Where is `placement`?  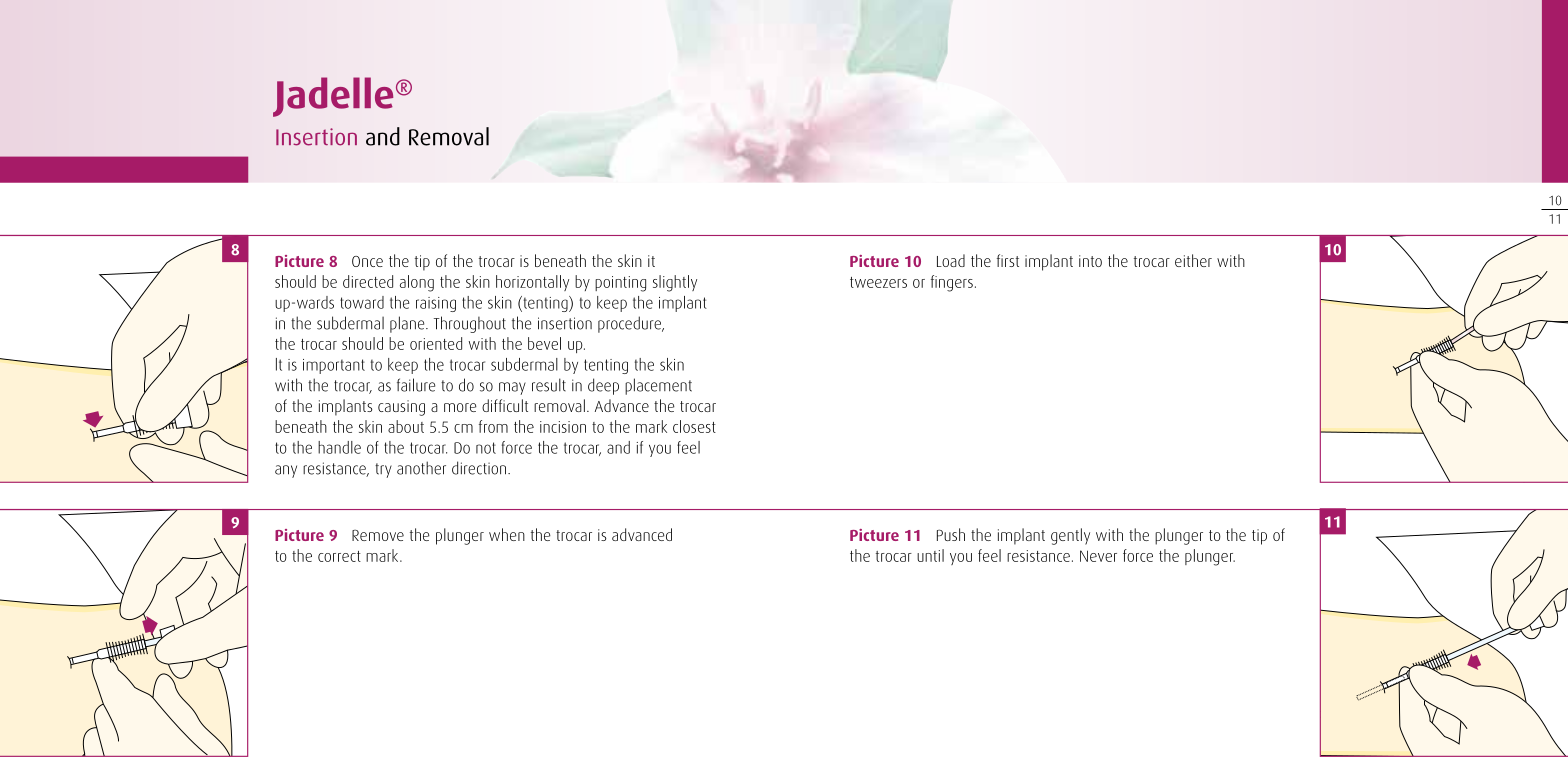 placement is located at coordinates (658, 386).
